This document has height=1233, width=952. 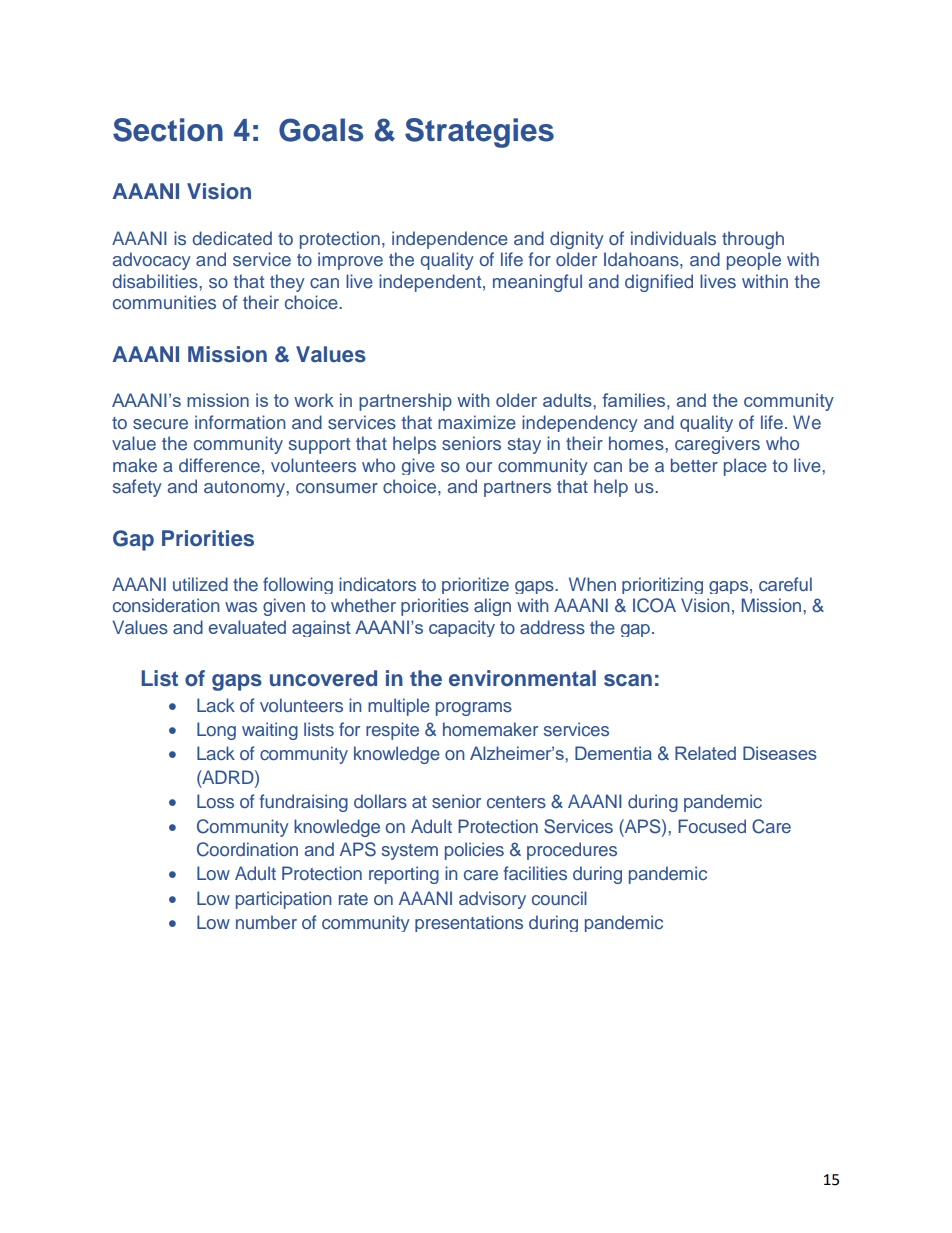 What do you see at coordinates (694, 465) in the document?
I see `better` at bounding box center [694, 465].
